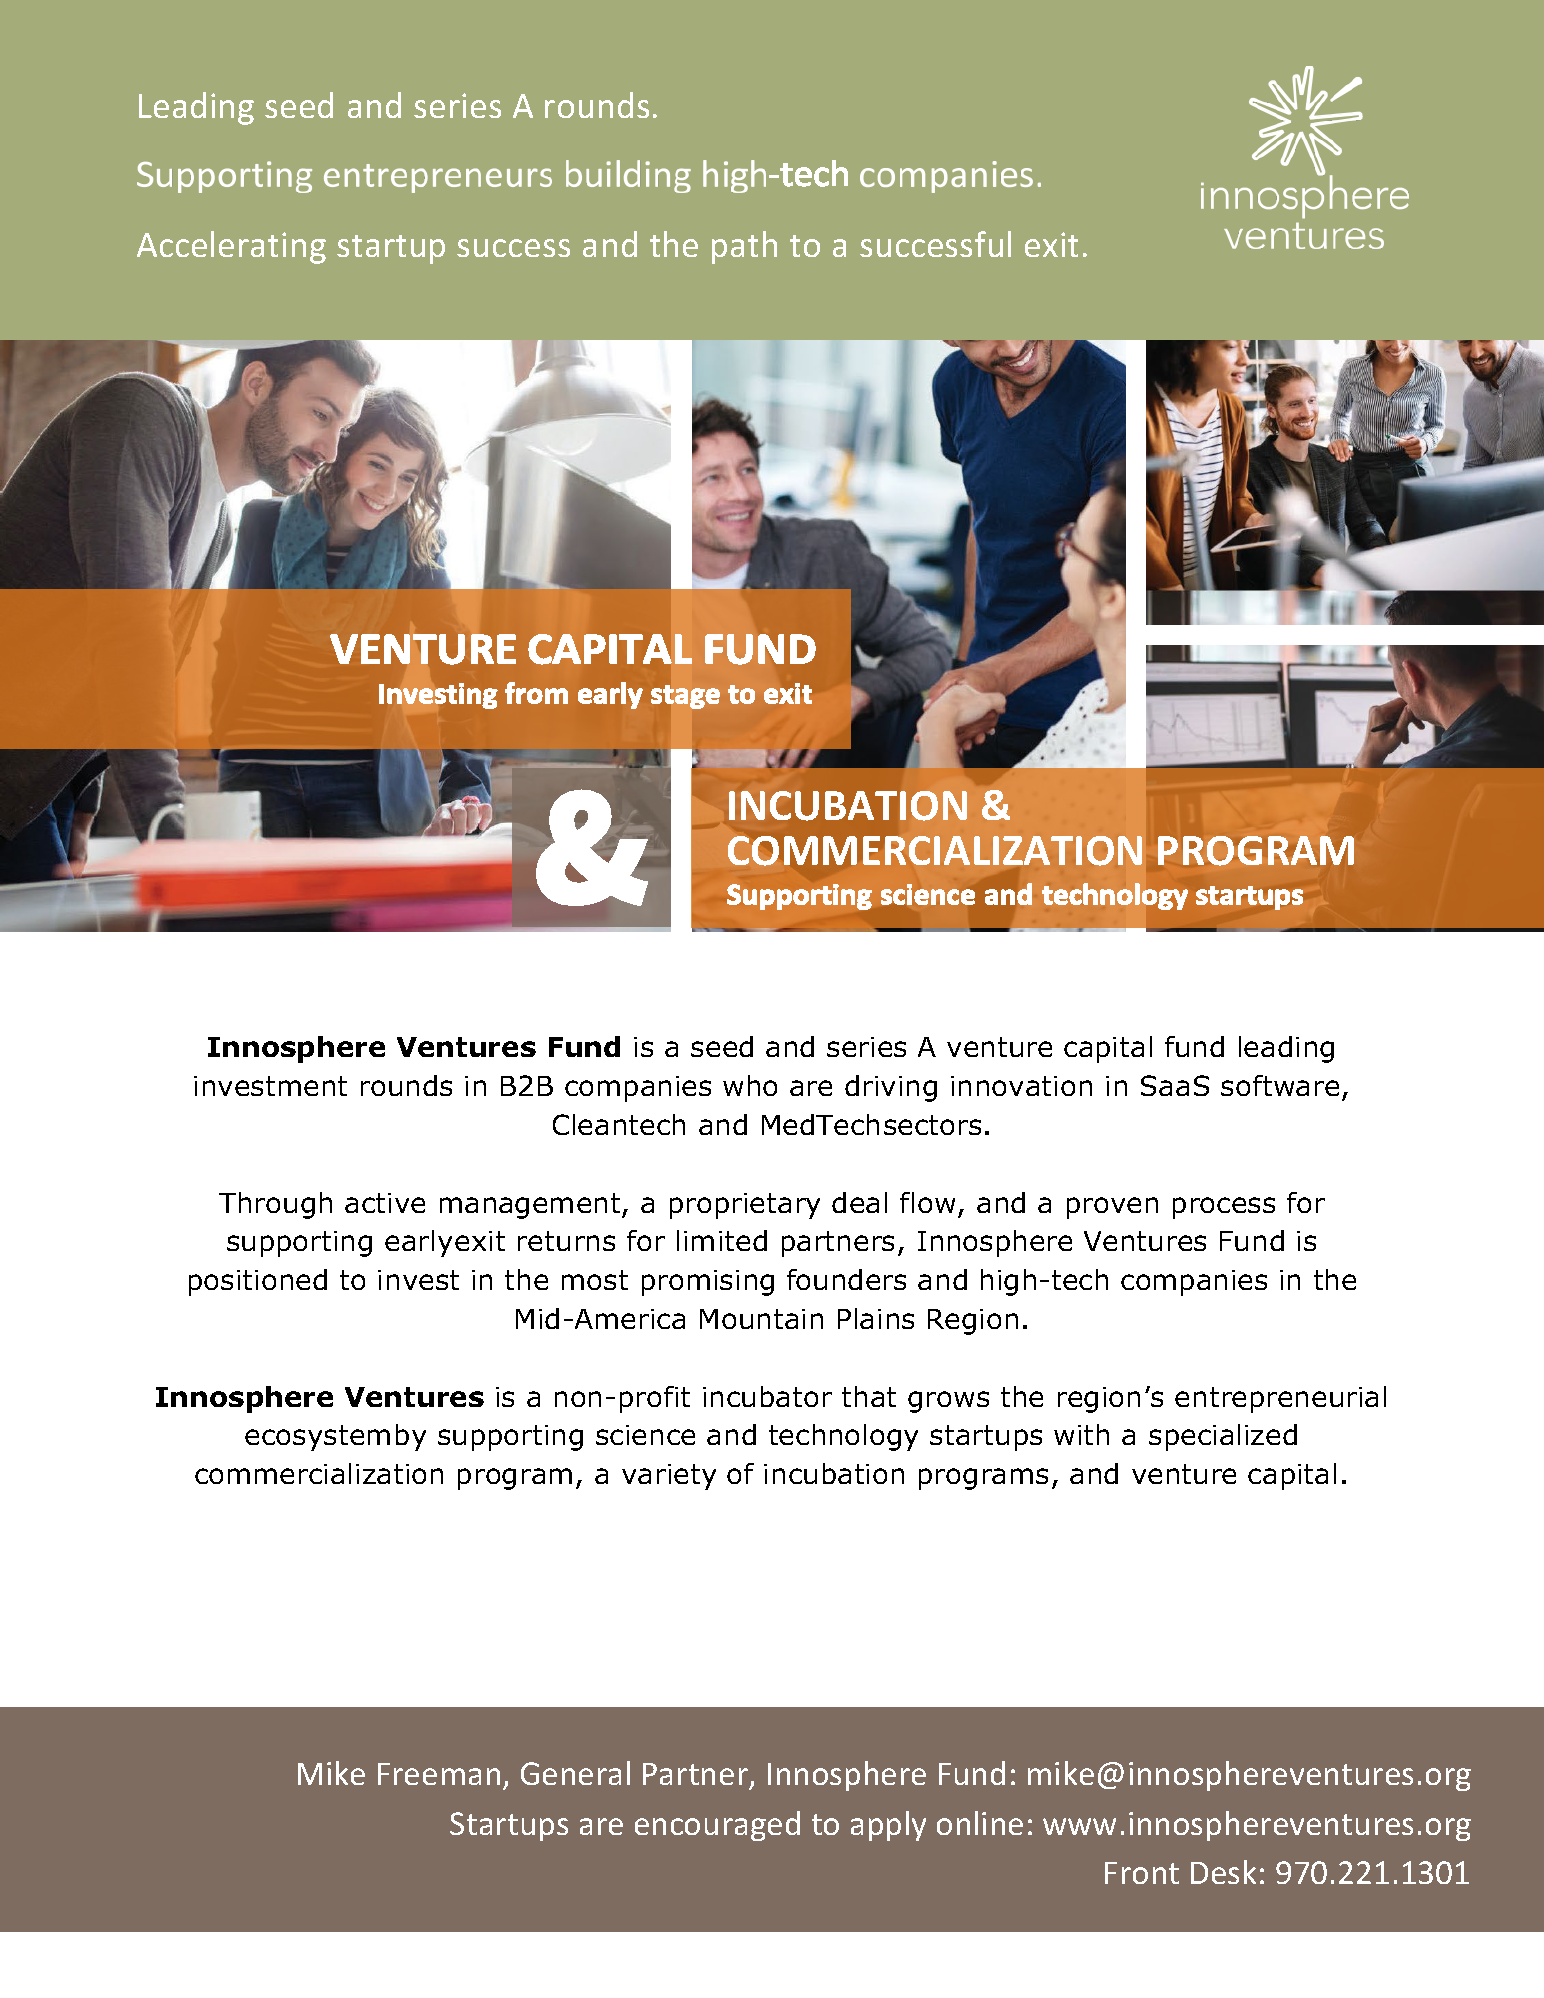  I want to click on active, so click(385, 1203).
